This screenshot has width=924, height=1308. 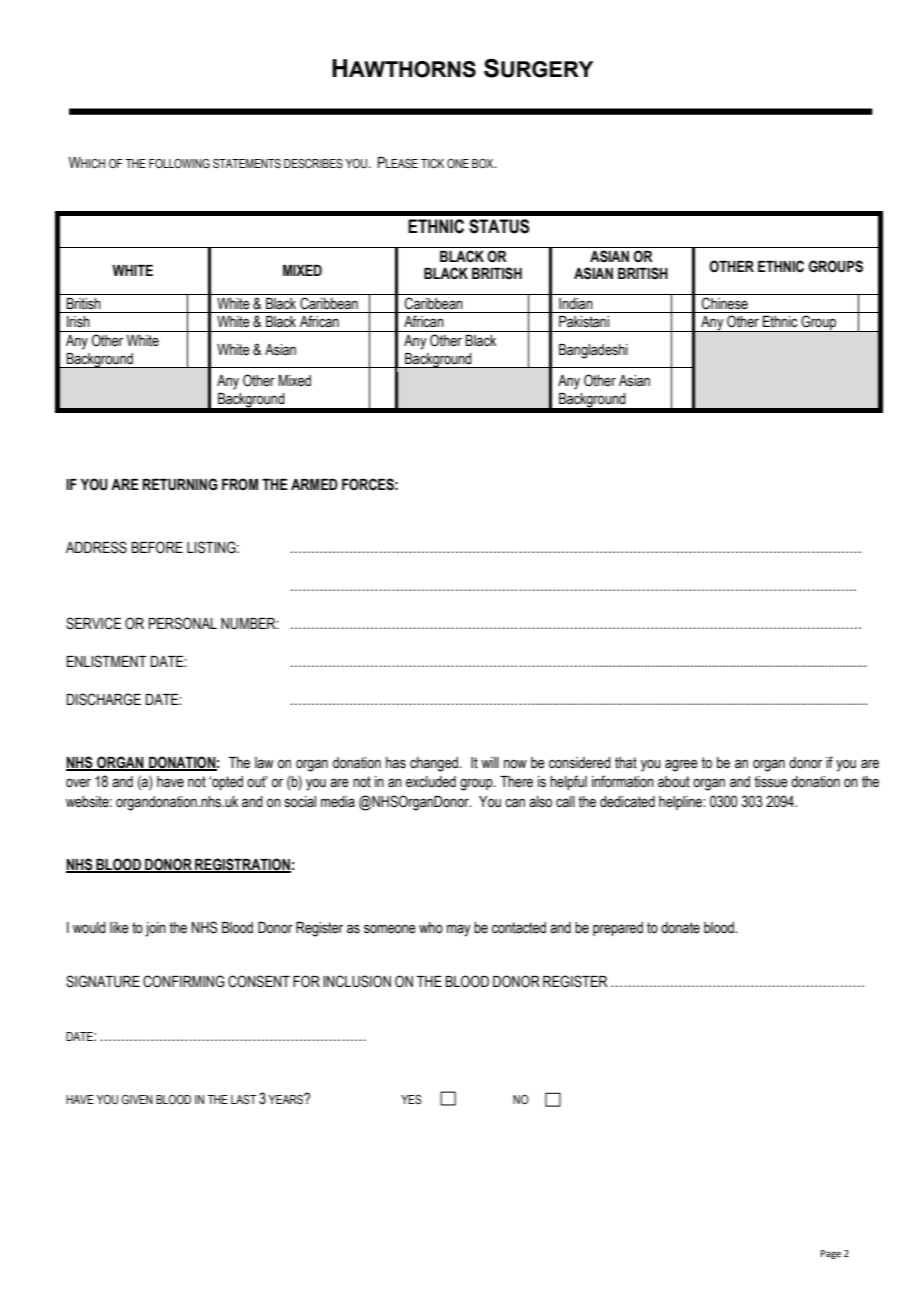 What do you see at coordinates (499, 226) in the screenshot?
I see `STATUS` at bounding box center [499, 226].
